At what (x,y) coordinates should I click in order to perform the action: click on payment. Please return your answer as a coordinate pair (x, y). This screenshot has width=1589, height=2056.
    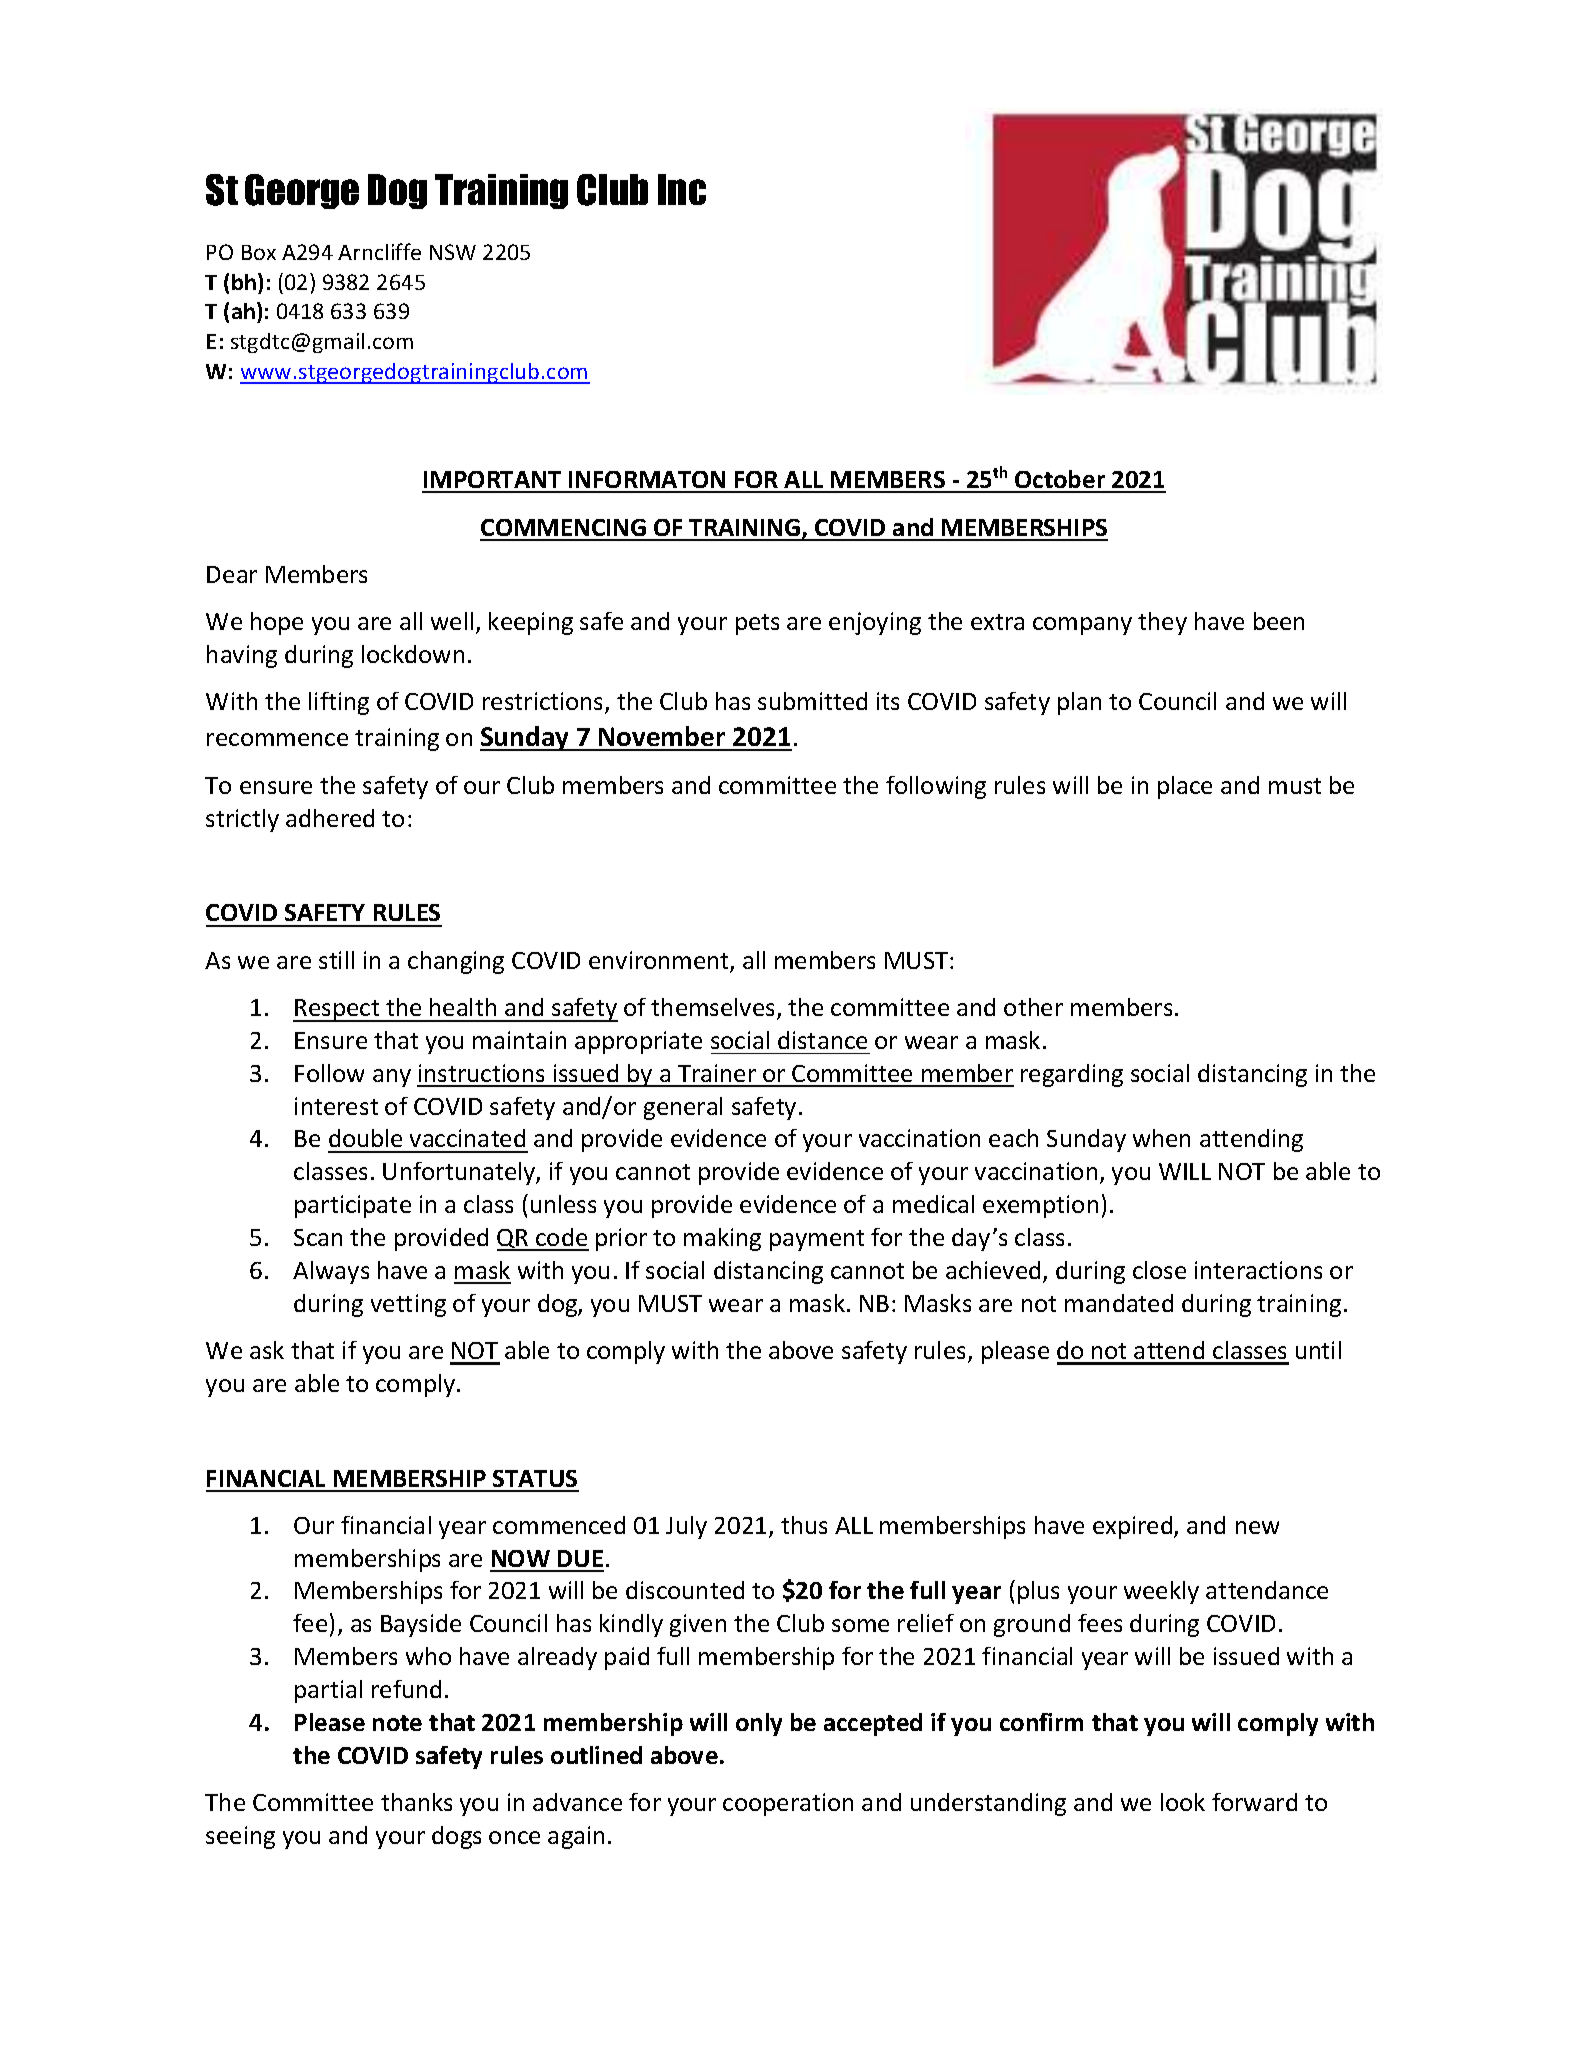
    Looking at the image, I should click on (817, 1240).
